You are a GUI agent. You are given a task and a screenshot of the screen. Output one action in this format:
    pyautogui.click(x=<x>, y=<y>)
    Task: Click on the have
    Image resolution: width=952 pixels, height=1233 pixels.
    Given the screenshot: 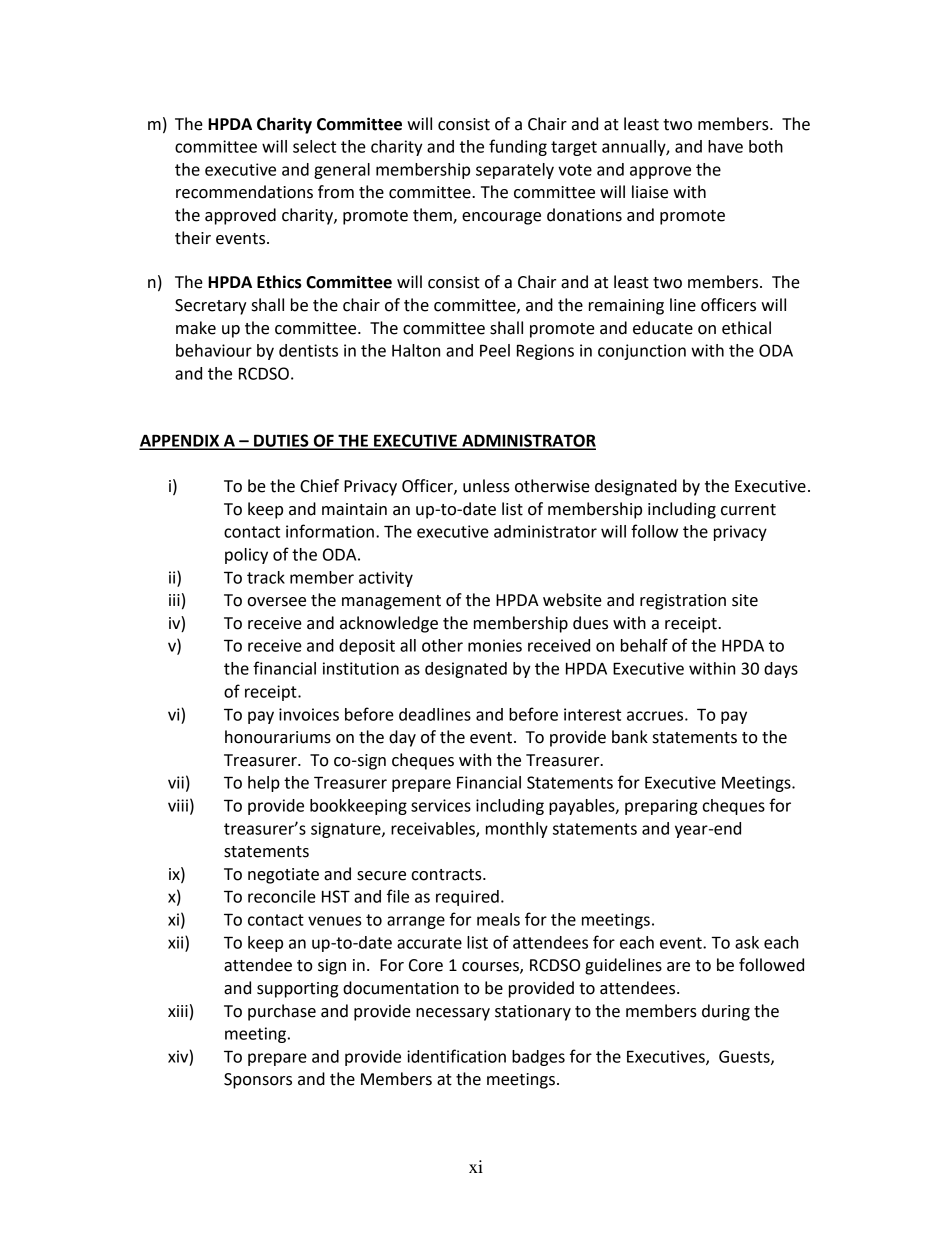 What is the action you would take?
    pyautogui.click(x=725, y=146)
